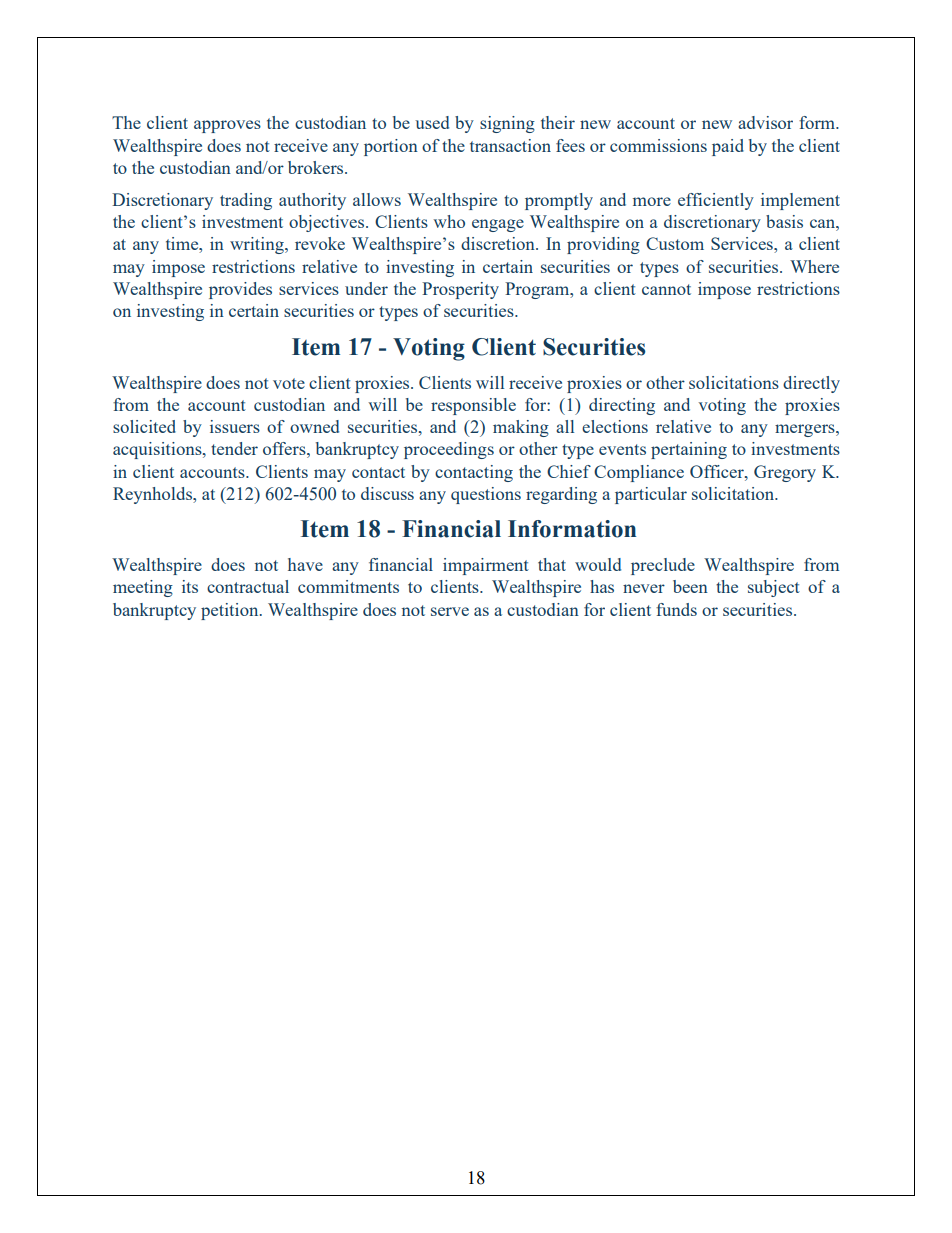 This screenshot has height=1233, width=952. I want to click on contractual, so click(248, 586).
